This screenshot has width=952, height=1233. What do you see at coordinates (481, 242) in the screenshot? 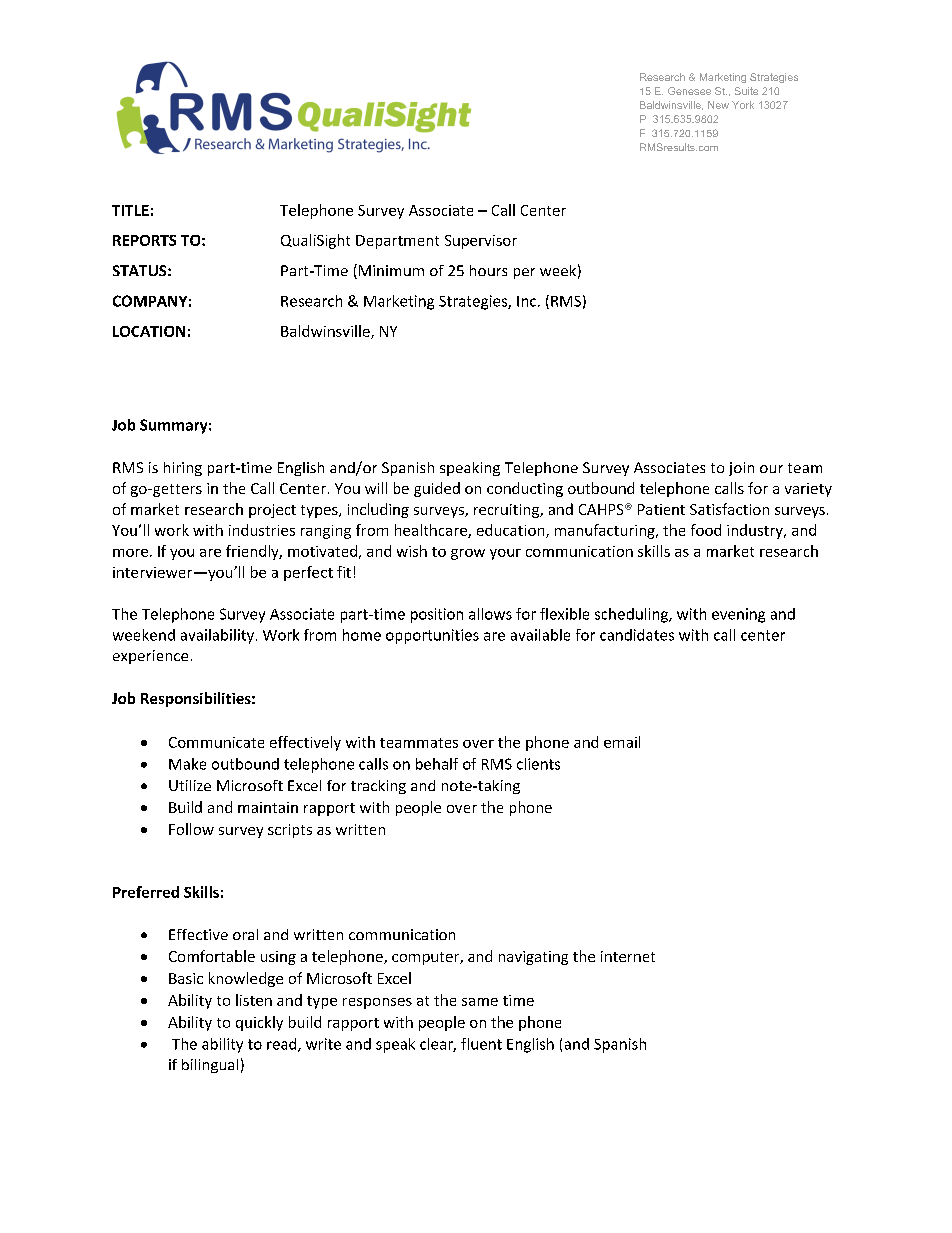
I see `Supervisor` at bounding box center [481, 242].
